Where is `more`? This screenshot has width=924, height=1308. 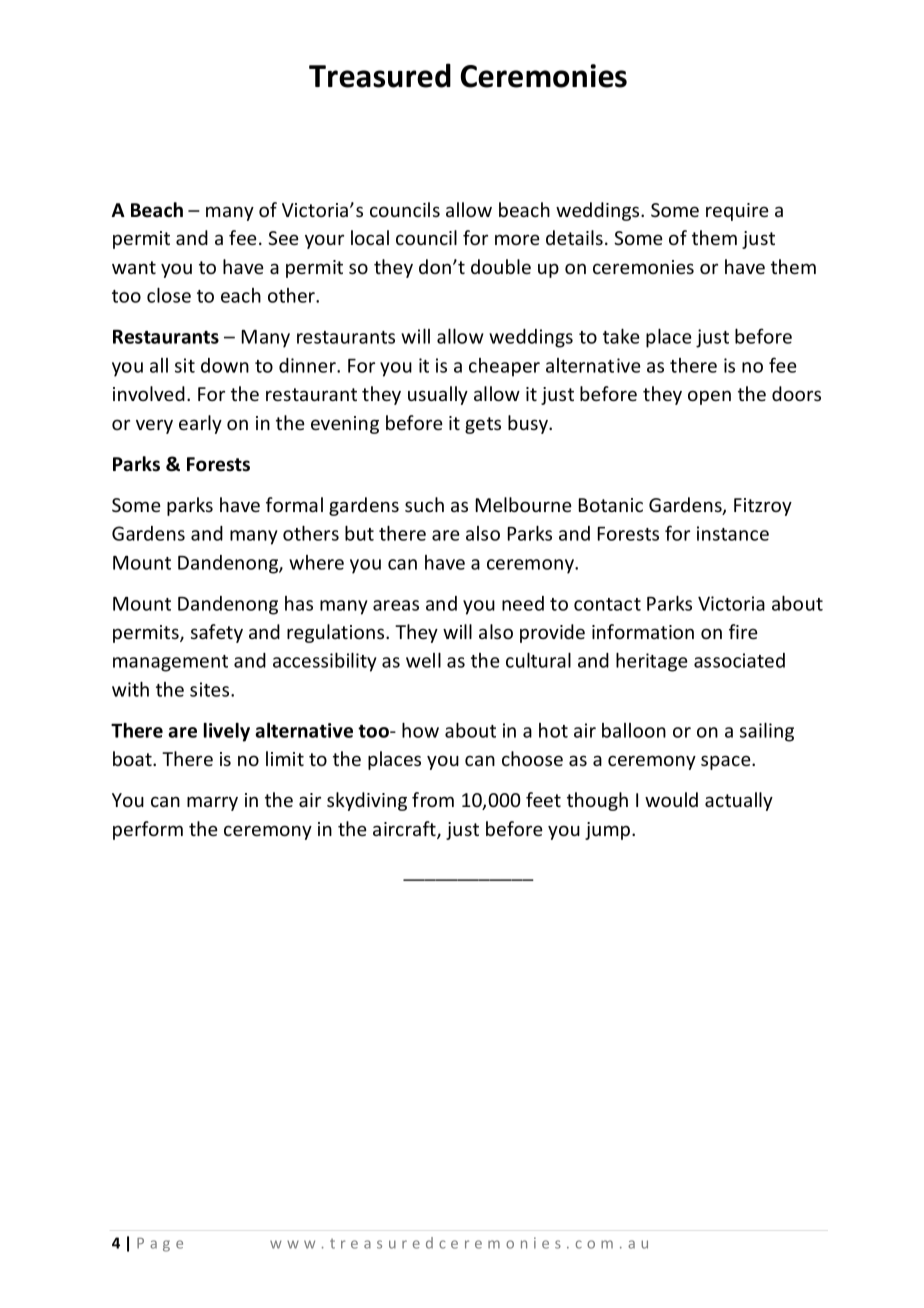
more is located at coordinates (517, 239).
